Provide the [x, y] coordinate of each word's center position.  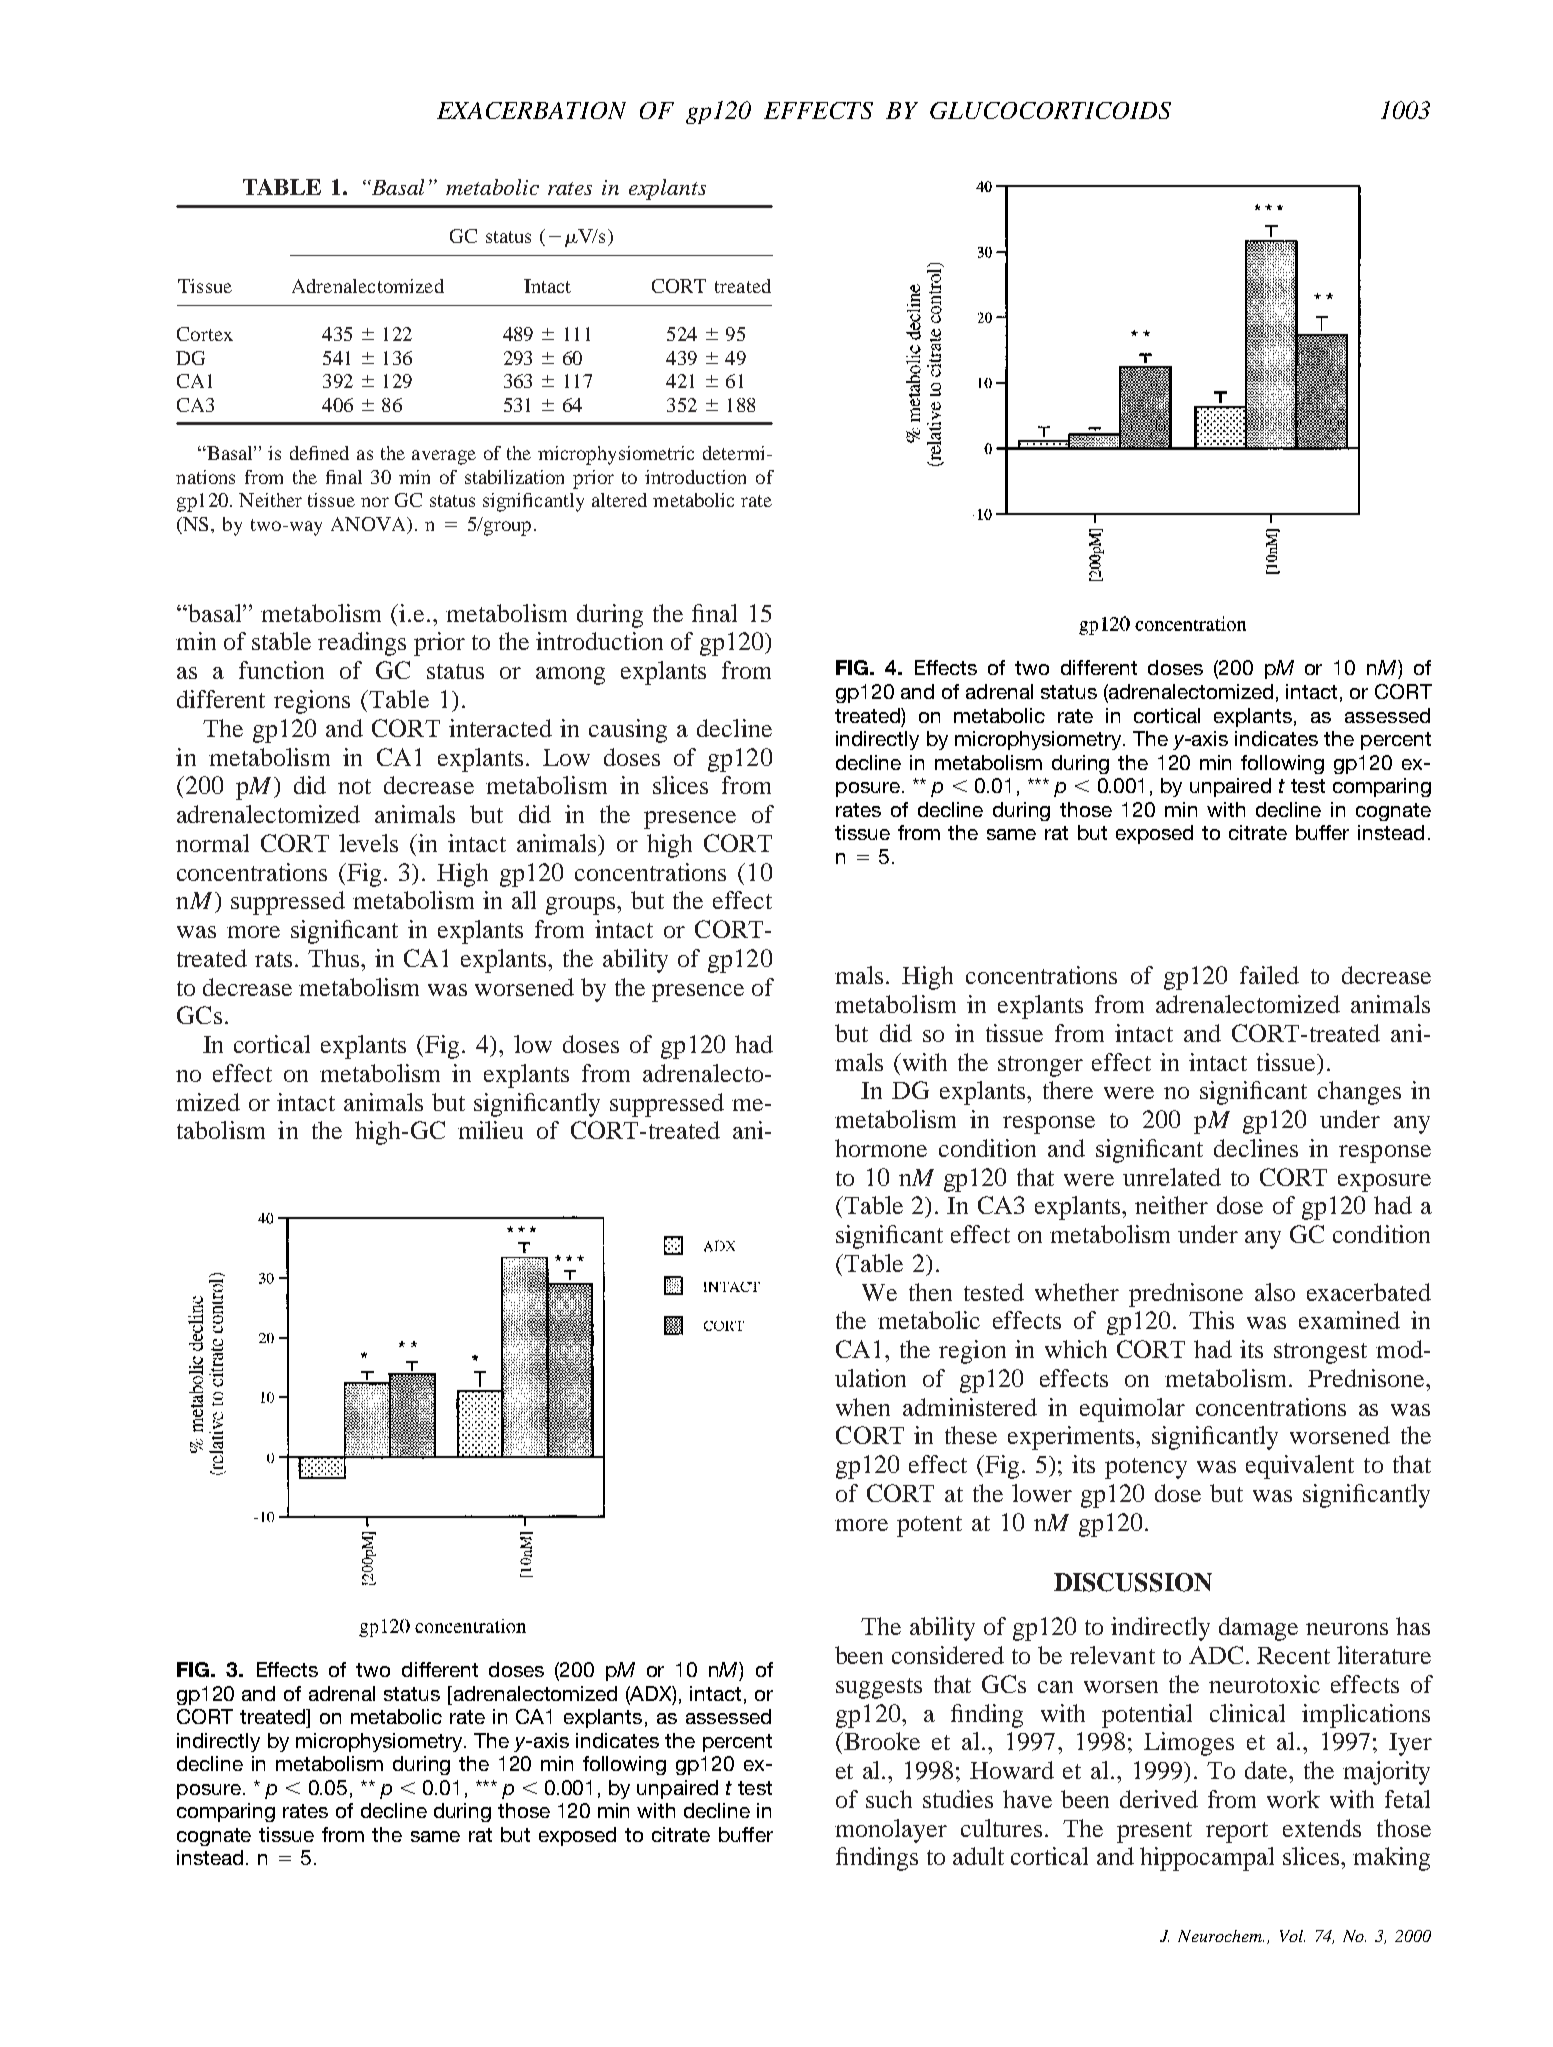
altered [619, 500]
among [570, 676]
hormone [881, 1148]
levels [368, 843]
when [863, 1407]
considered [948, 1655]
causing [628, 731]
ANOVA [369, 524]
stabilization [514, 477]
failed [1269, 975]
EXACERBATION [531, 110]
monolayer [891, 1831]
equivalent [1300, 1467]
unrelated [1172, 1177]
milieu [490, 1130]
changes [1359, 1093]
